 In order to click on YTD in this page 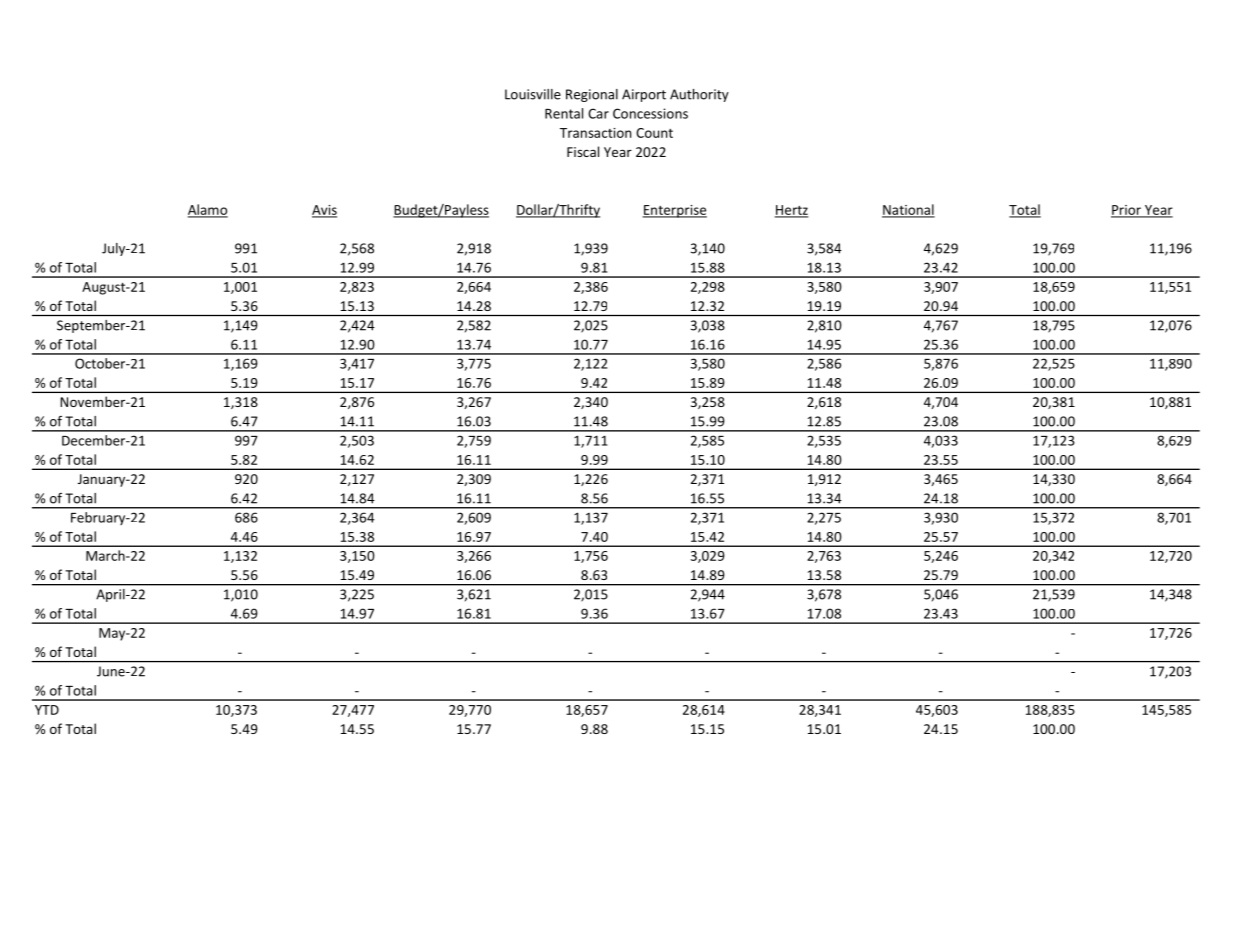, I will do `click(47, 710)`.
